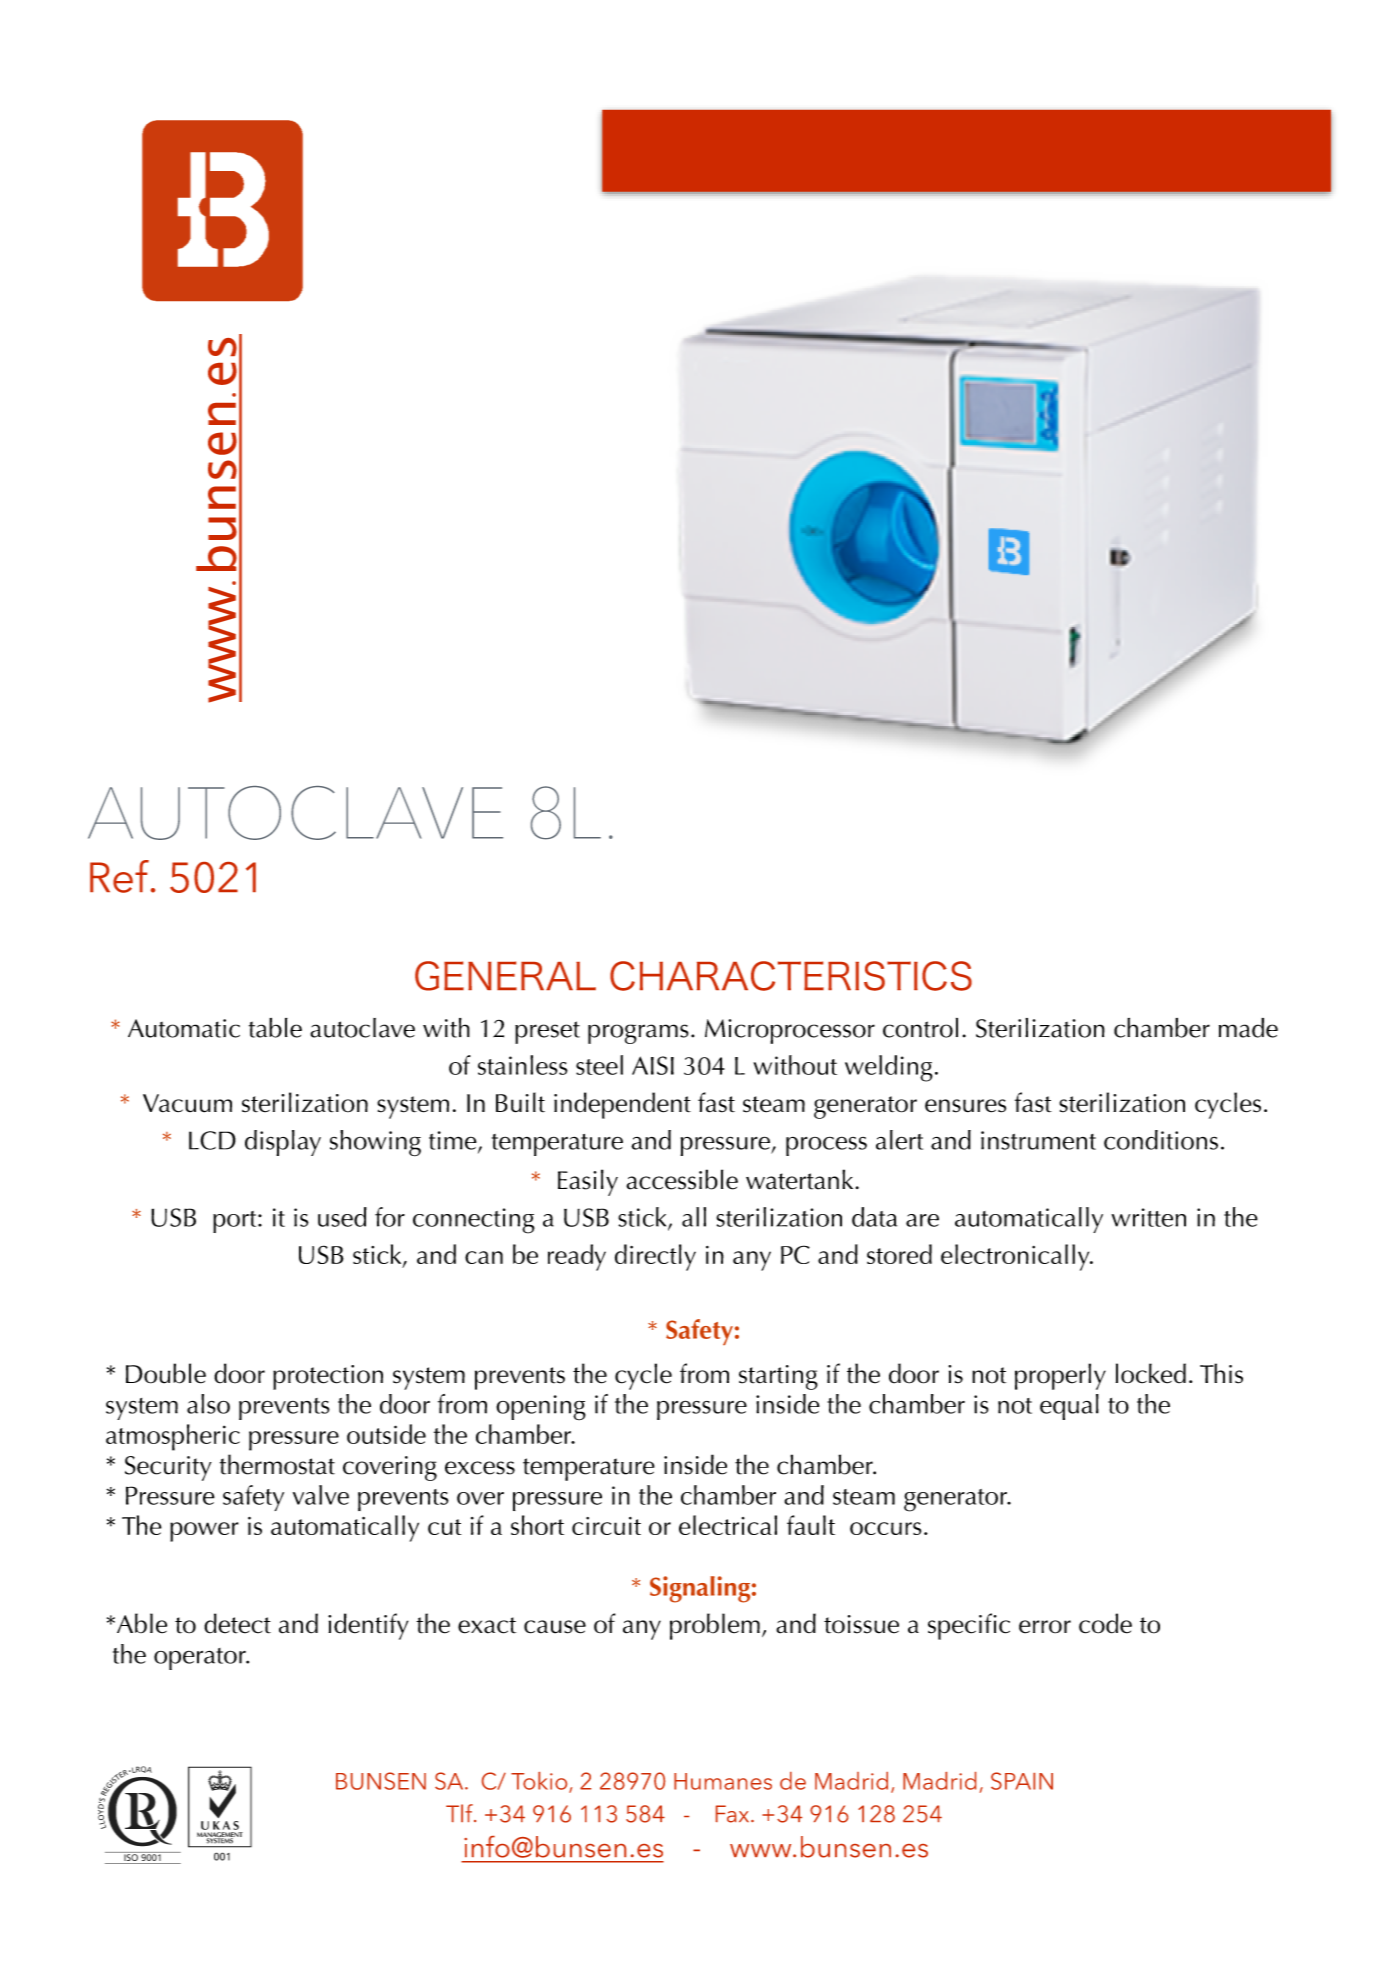 The width and height of the screenshot is (1390, 1967). I want to click on Tokio, so click(540, 1782).
